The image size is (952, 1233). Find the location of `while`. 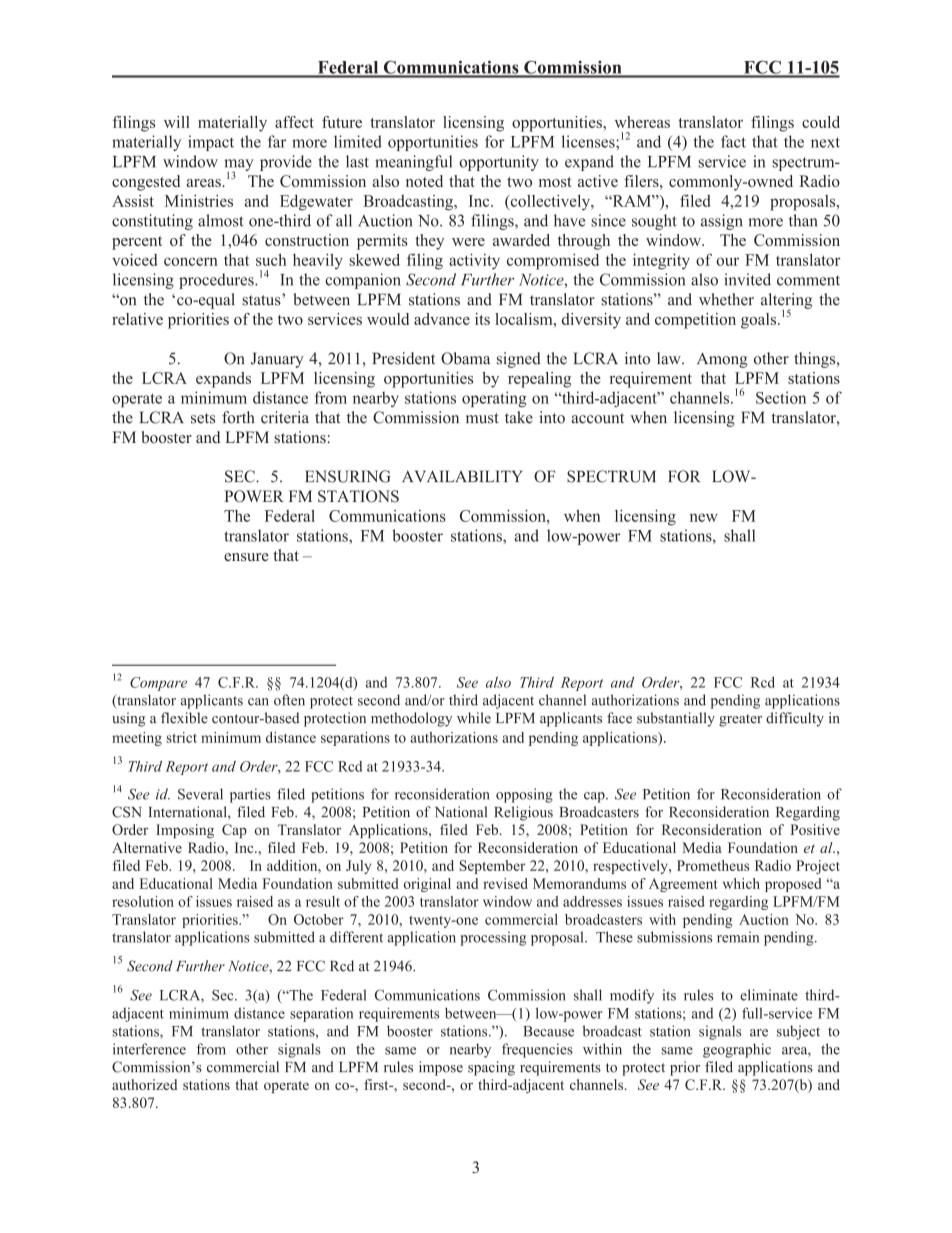

while is located at coordinates (474, 718).
